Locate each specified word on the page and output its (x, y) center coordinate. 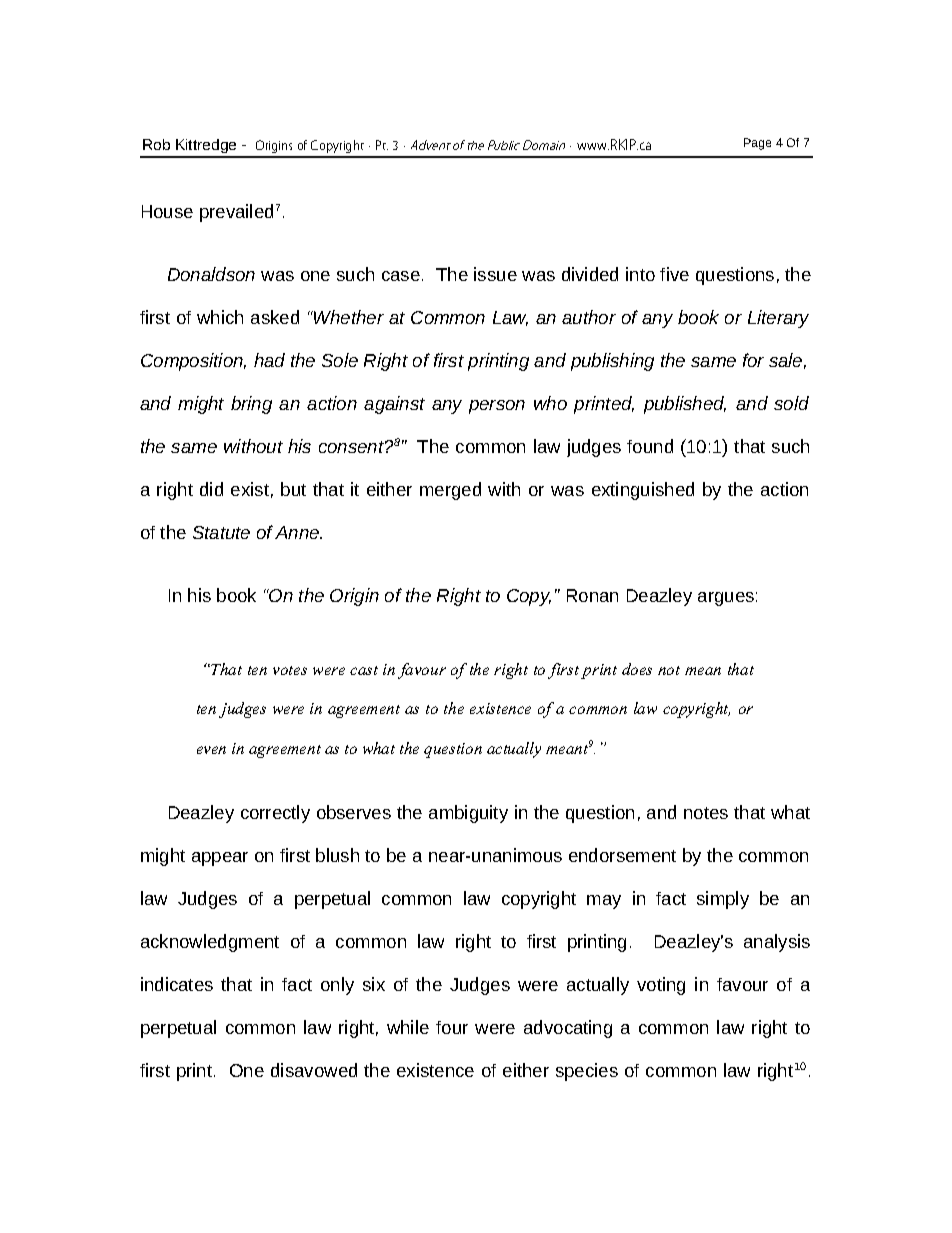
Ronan (592, 595)
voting (661, 986)
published (685, 405)
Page (757, 144)
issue (495, 274)
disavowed (314, 1070)
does (637, 669)
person (497, 407)
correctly (275, 814)
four (452, 1027)
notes (706, 813)
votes (290, 670)
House (167, 211)
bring (251, 405)
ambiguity (468, 814)
